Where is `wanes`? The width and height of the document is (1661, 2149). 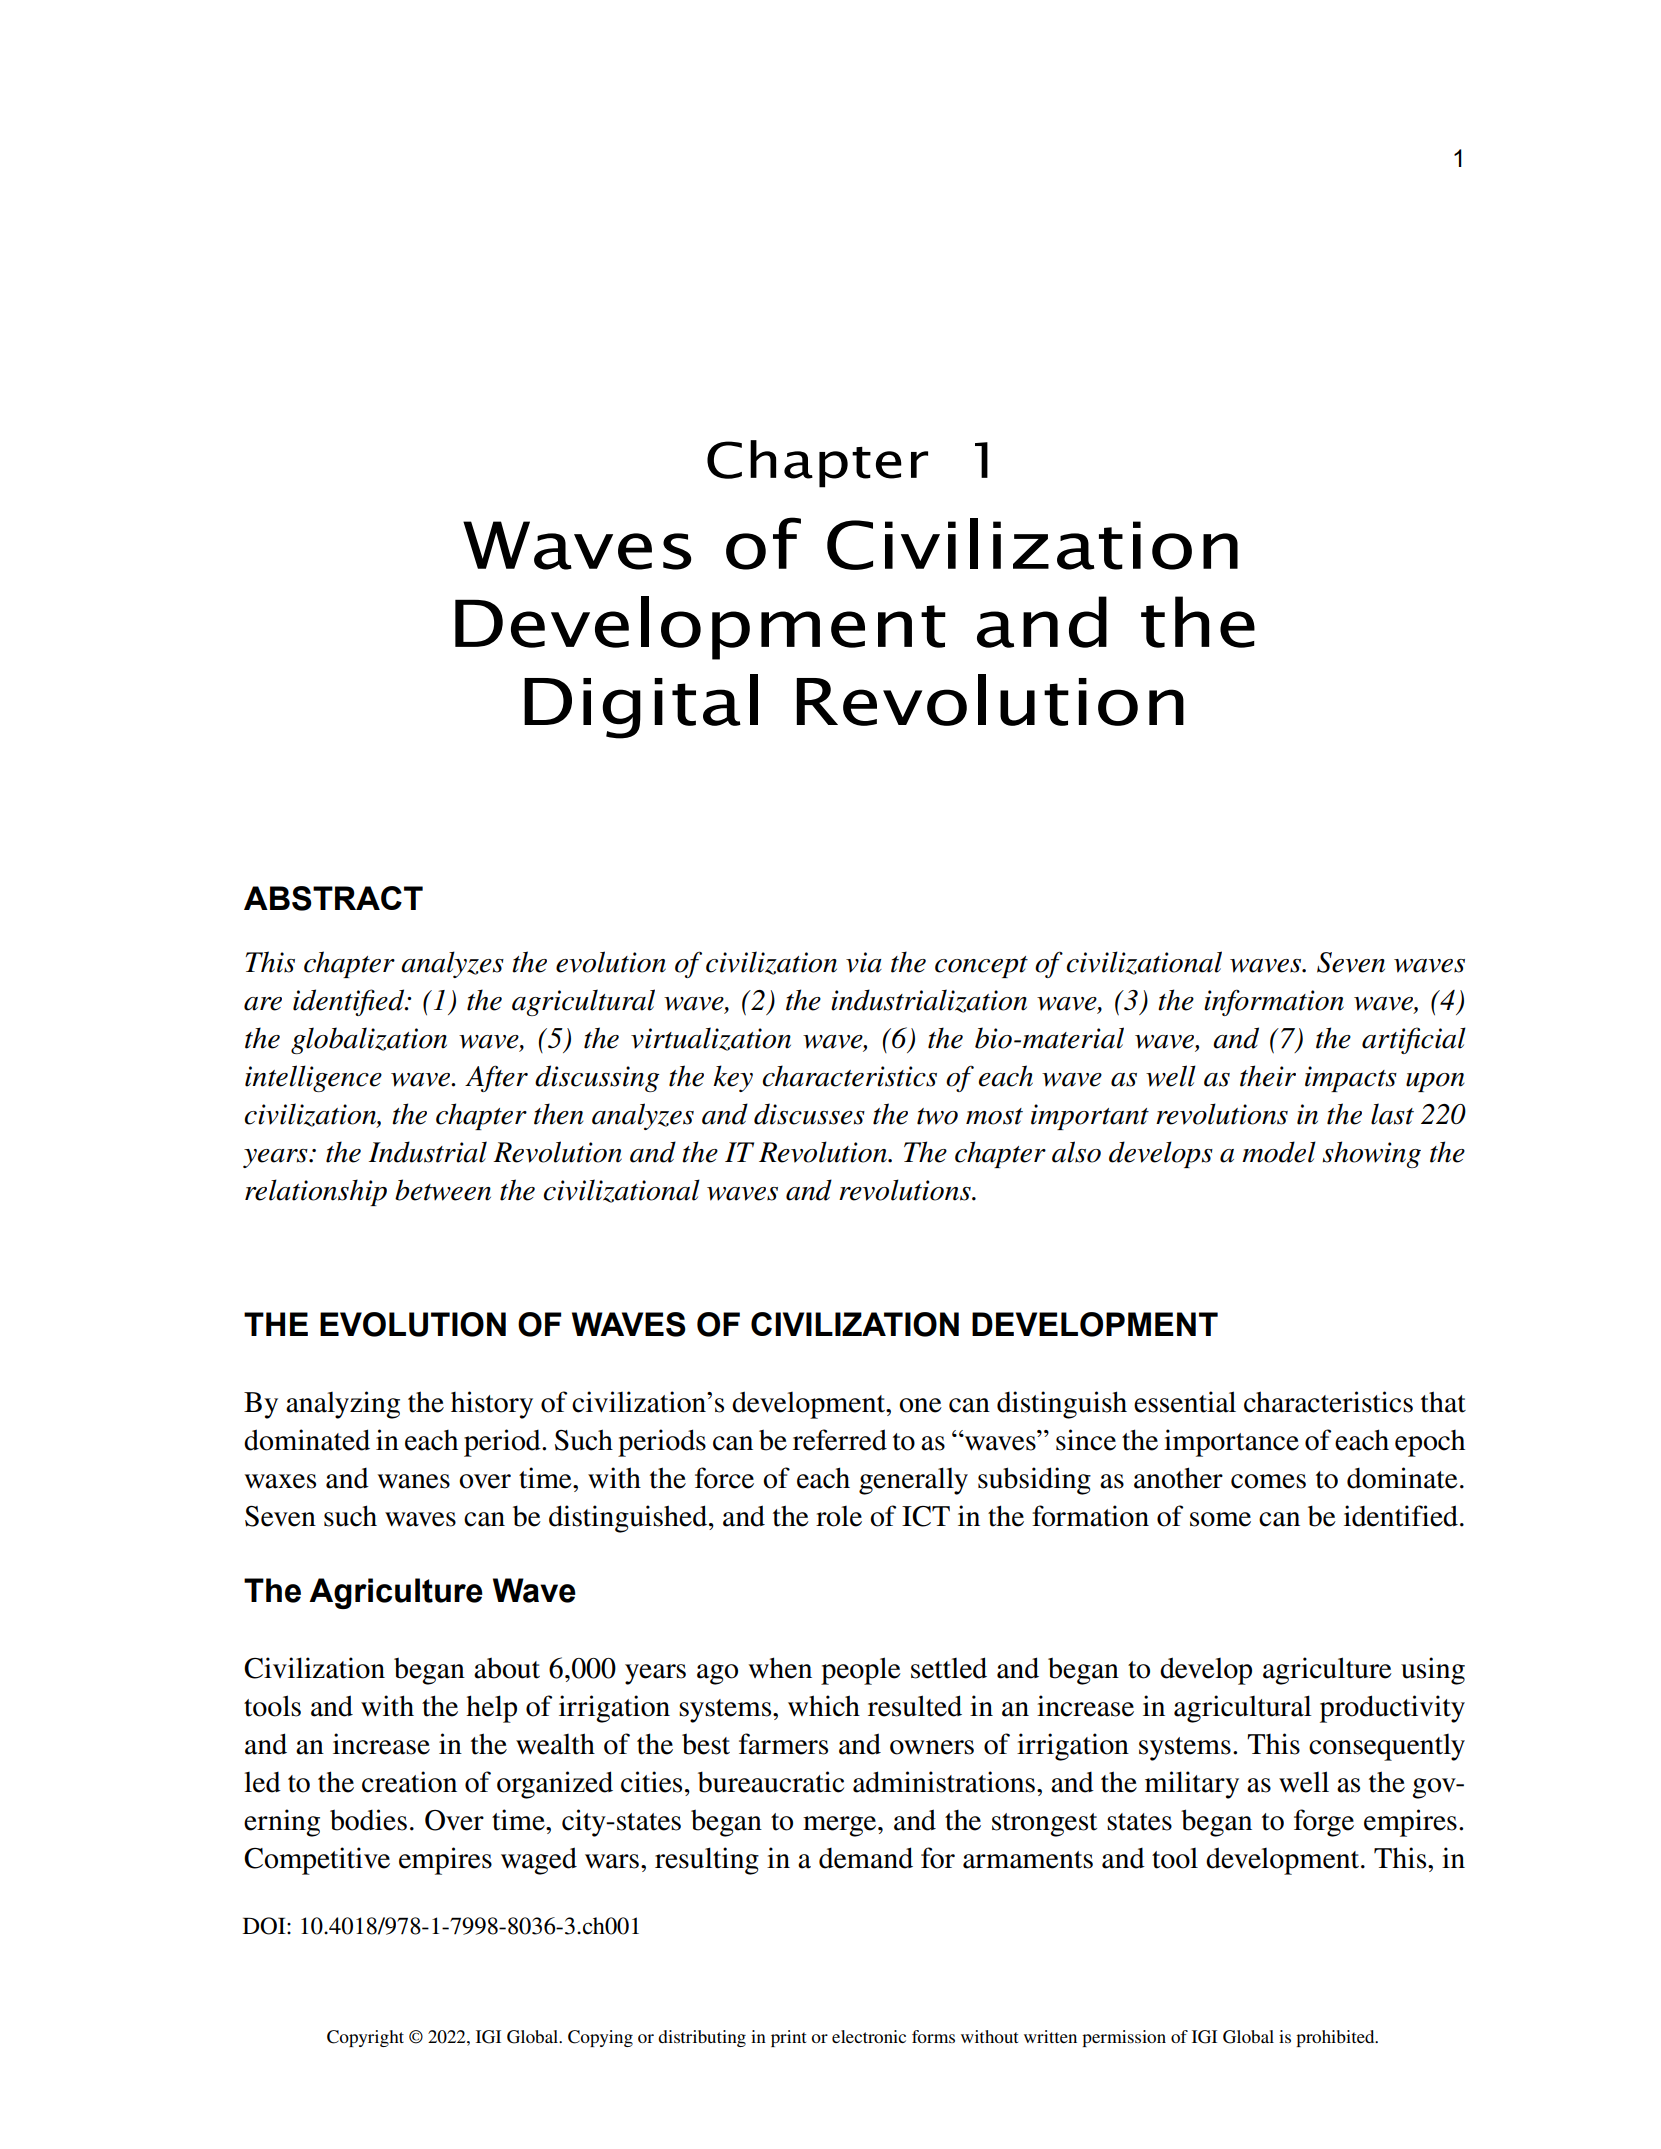
wanes is located at coordinates (414, 1481).
